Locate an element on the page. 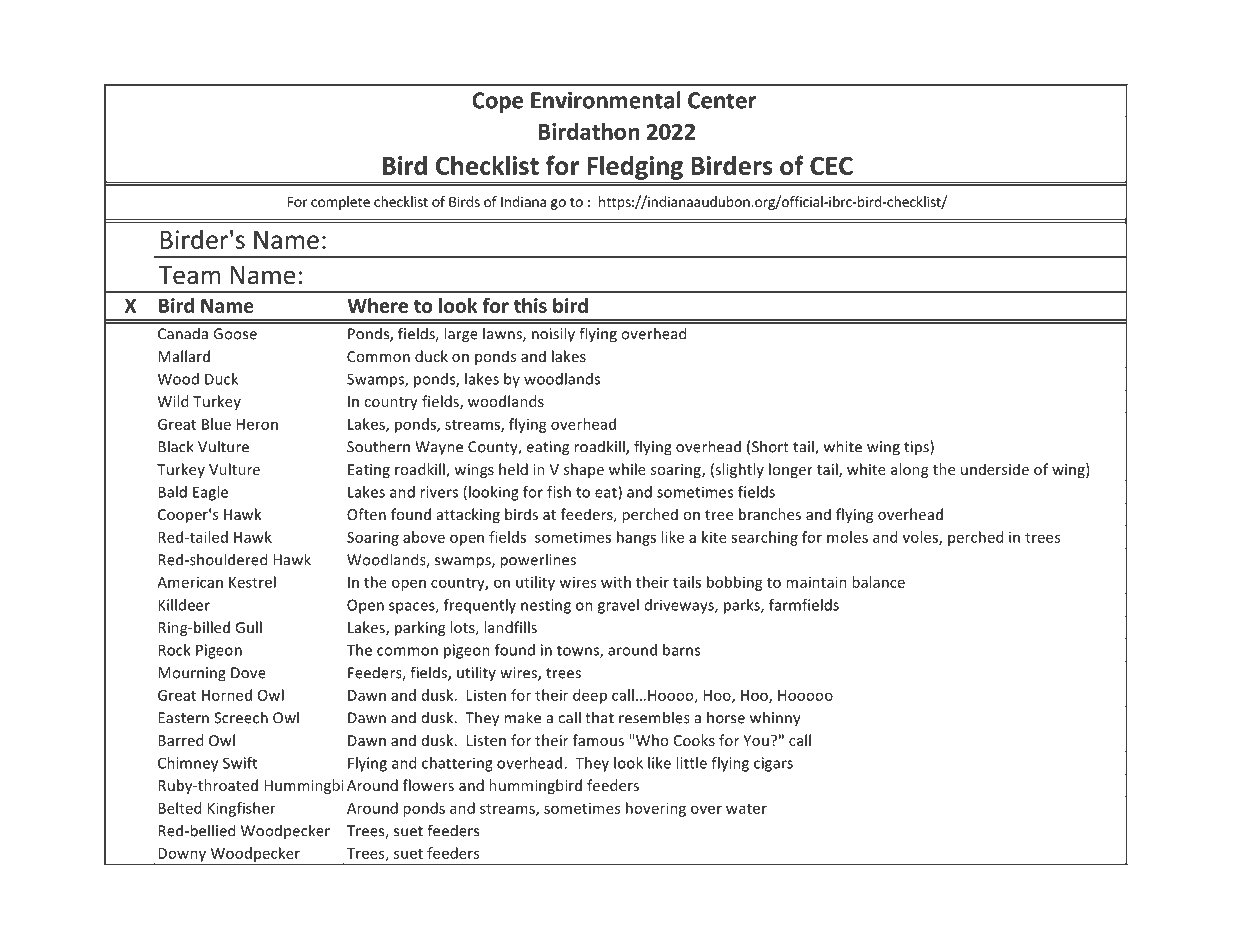  CEC is located at coordinates (831, 165).
